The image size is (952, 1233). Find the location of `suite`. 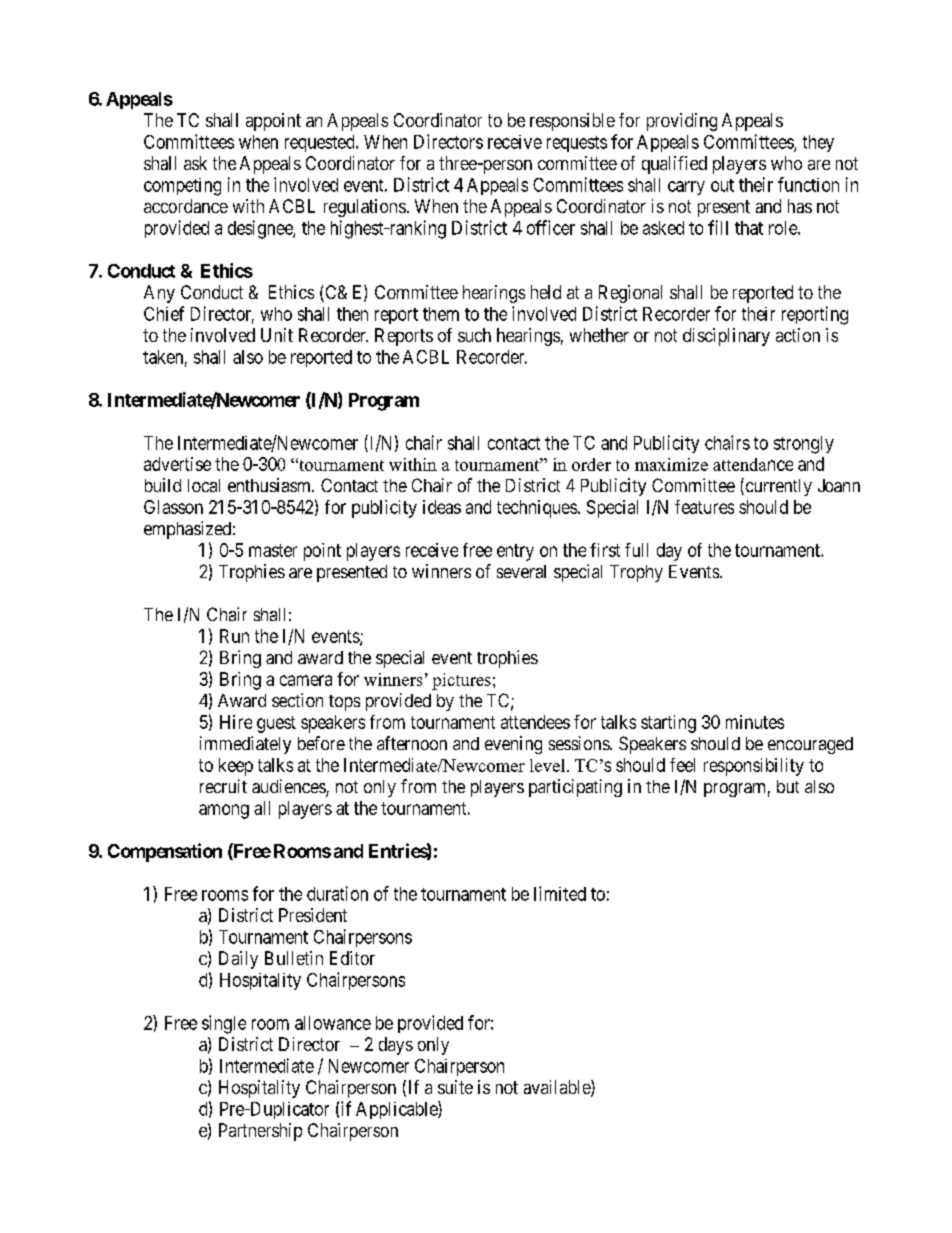

suite is located at coordinates (455, 1087).
